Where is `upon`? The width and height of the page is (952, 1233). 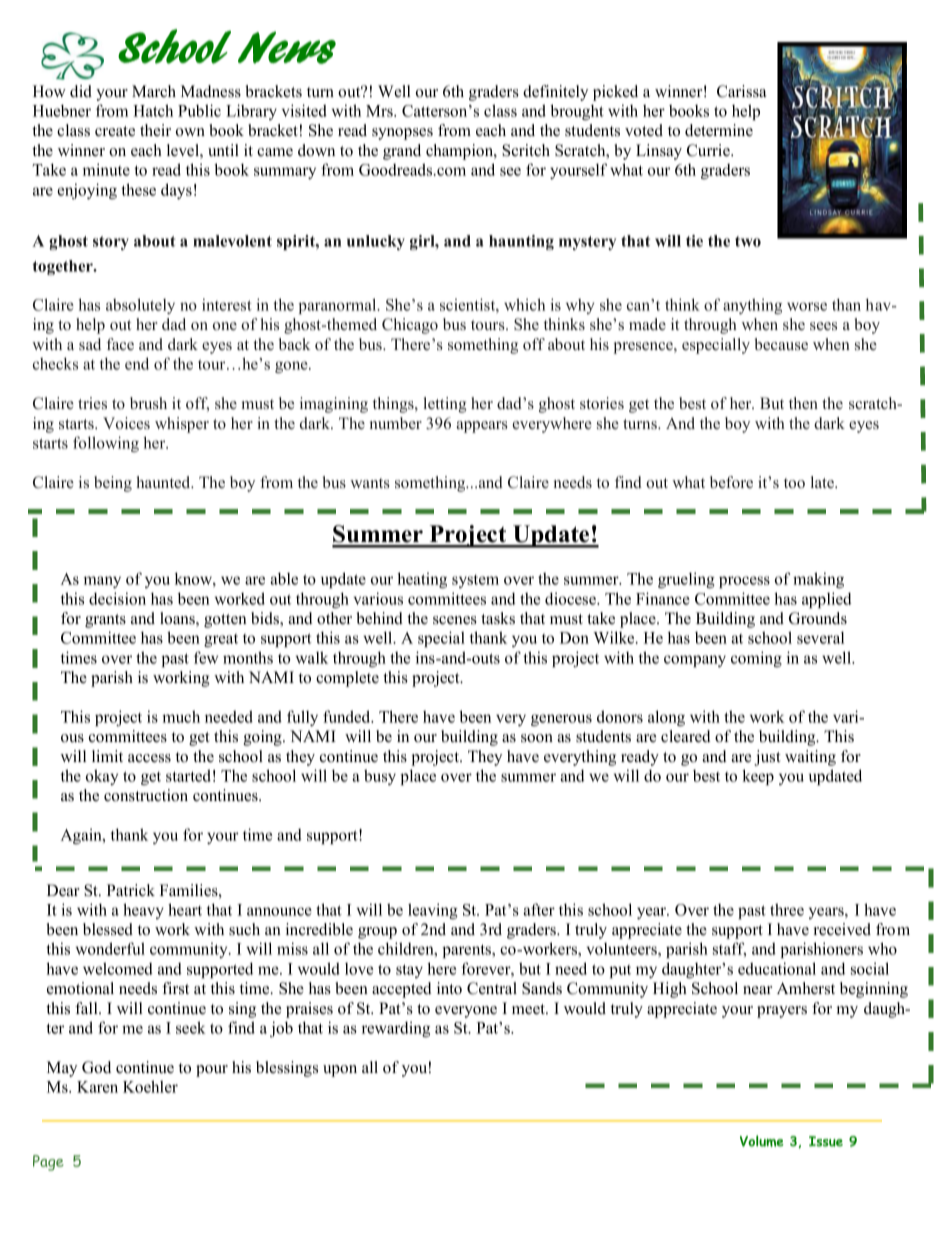
upon is located at coordinates (340, 1071).
